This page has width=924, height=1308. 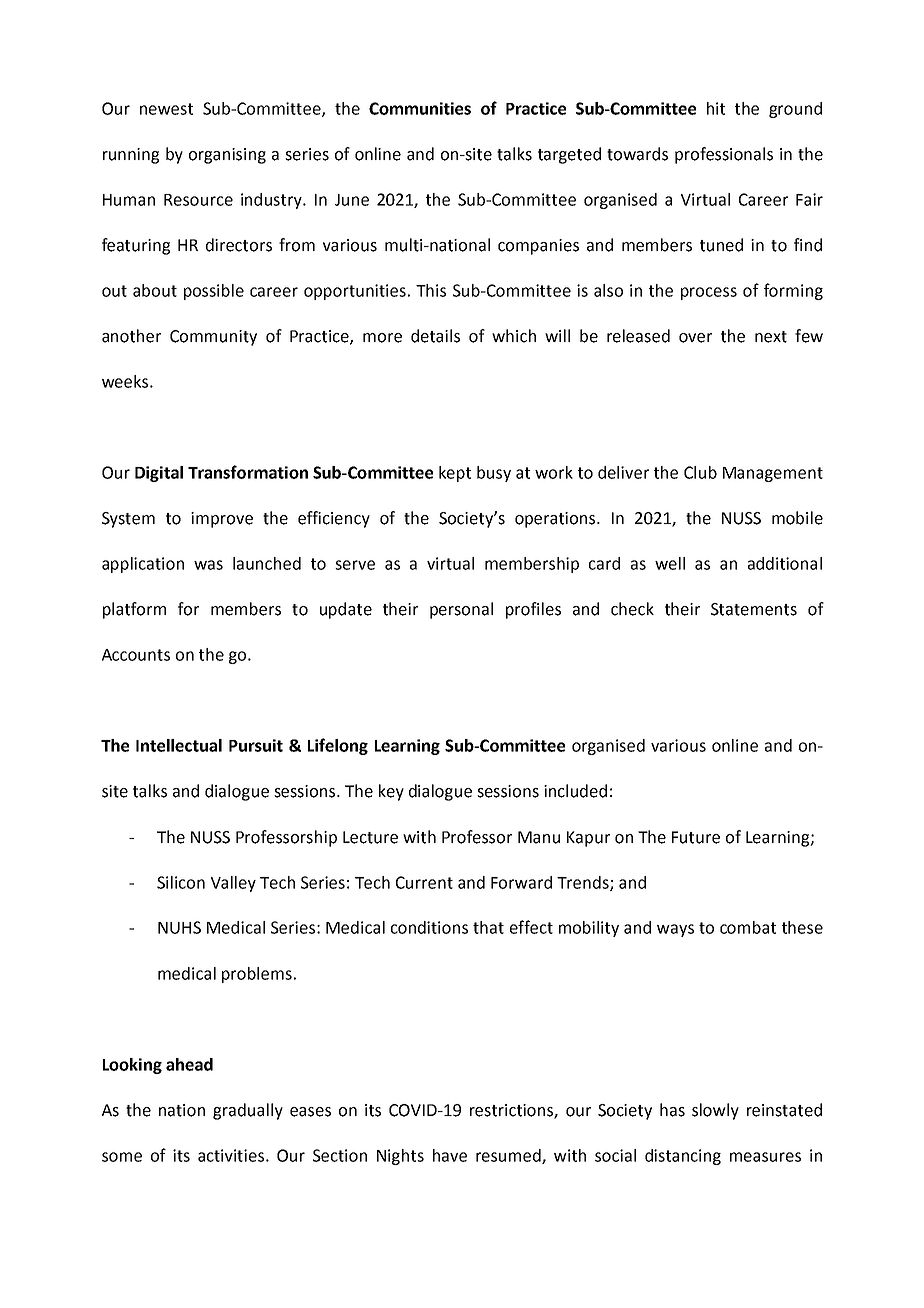 What do you see at coordinates (136, 655) in the page?
I see `Accounts` at bounding box center [136, 655].
